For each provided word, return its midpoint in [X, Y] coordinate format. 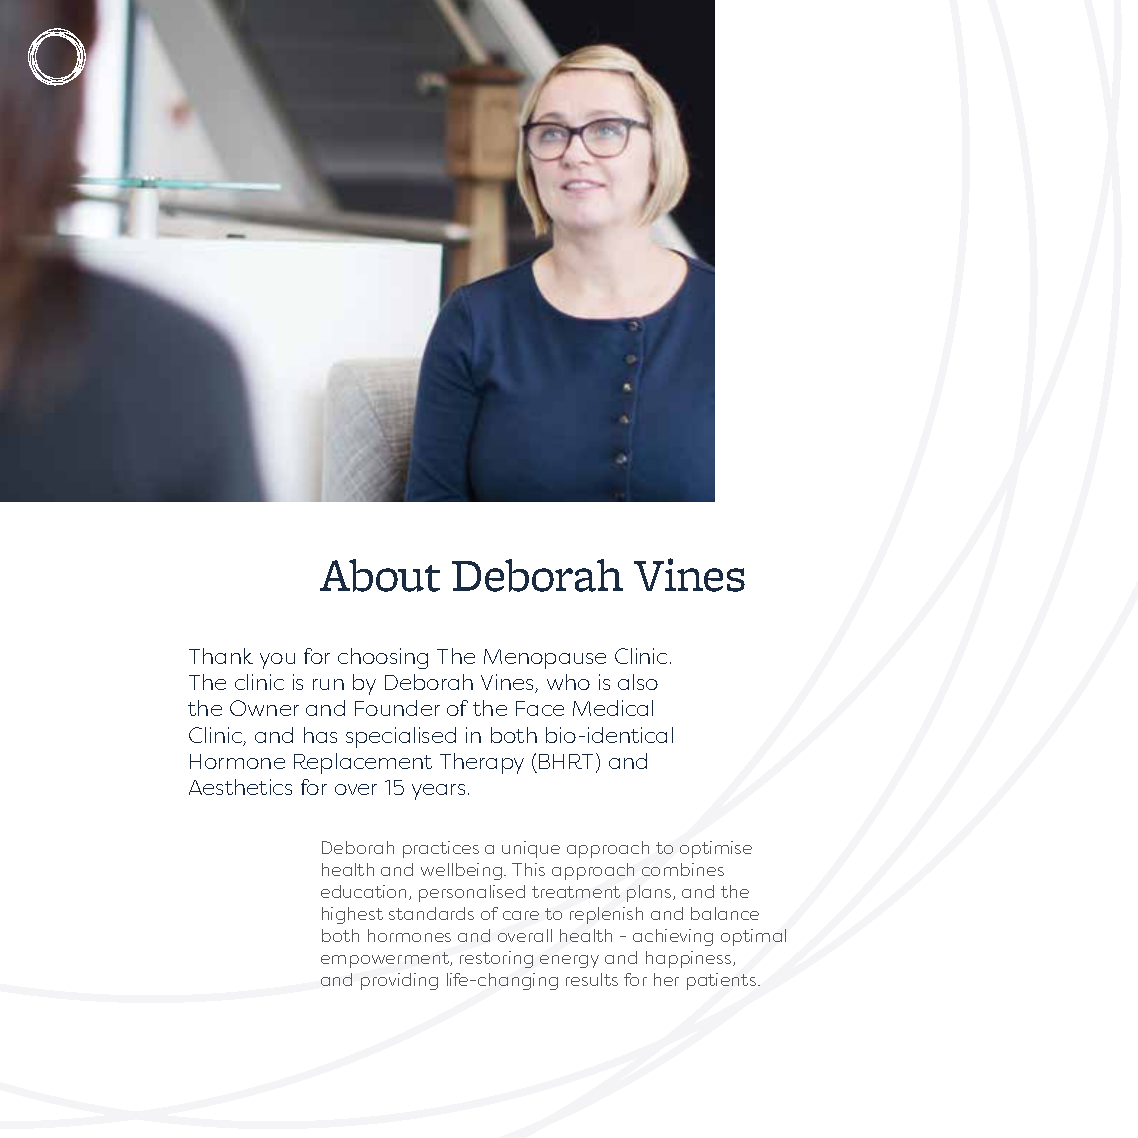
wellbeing [463, 871]
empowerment [386, 960]
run [328, 684]
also [638, 682]
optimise [716, 849]
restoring [496, 959]
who [568, 682]
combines [683, 869]
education [363, 891]
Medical [613, 708]
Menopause [545, 659]
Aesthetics [240, 787]
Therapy [482, 763]
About [380, 575]
